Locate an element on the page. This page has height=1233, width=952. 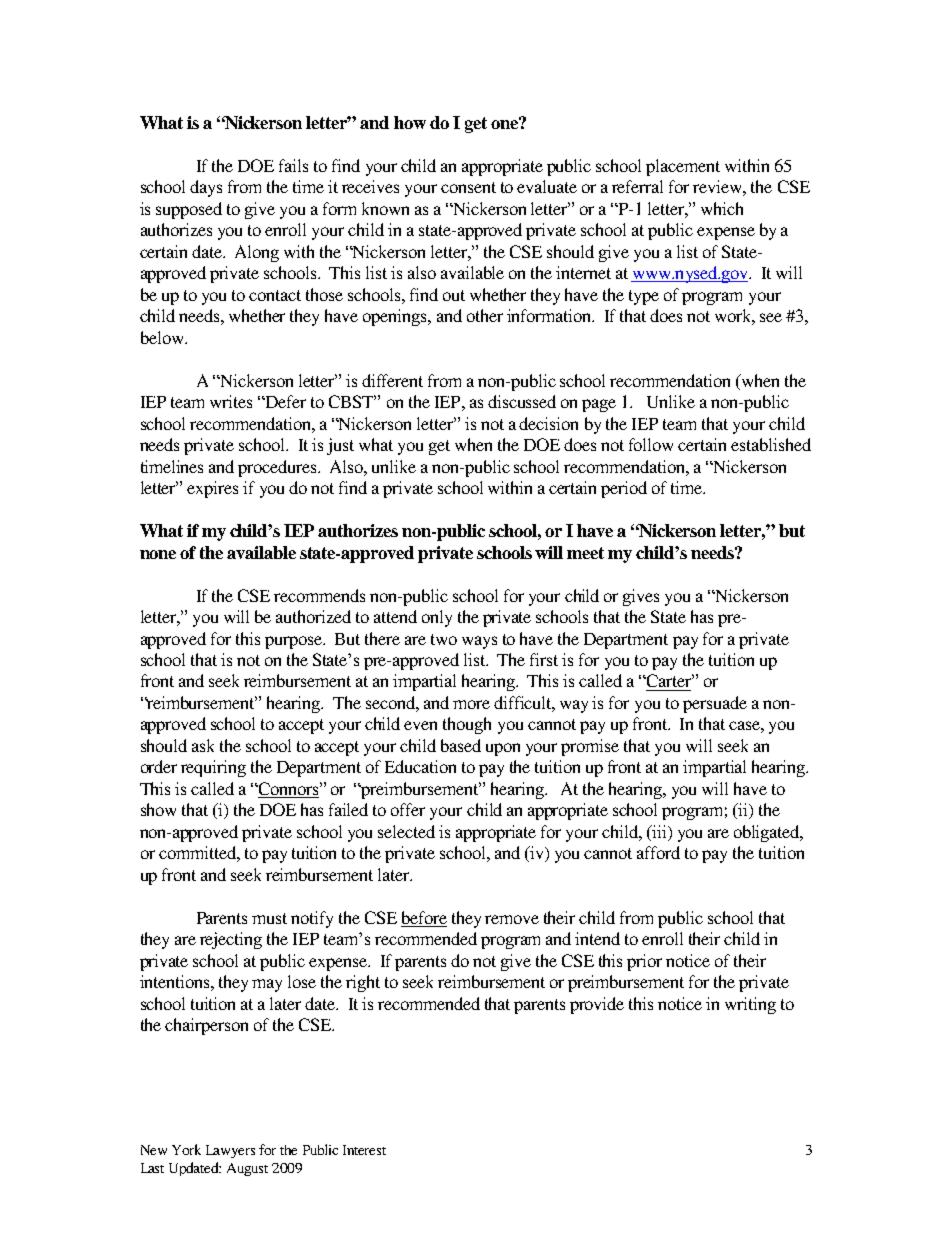
days is located at coordinates (206, 188).
